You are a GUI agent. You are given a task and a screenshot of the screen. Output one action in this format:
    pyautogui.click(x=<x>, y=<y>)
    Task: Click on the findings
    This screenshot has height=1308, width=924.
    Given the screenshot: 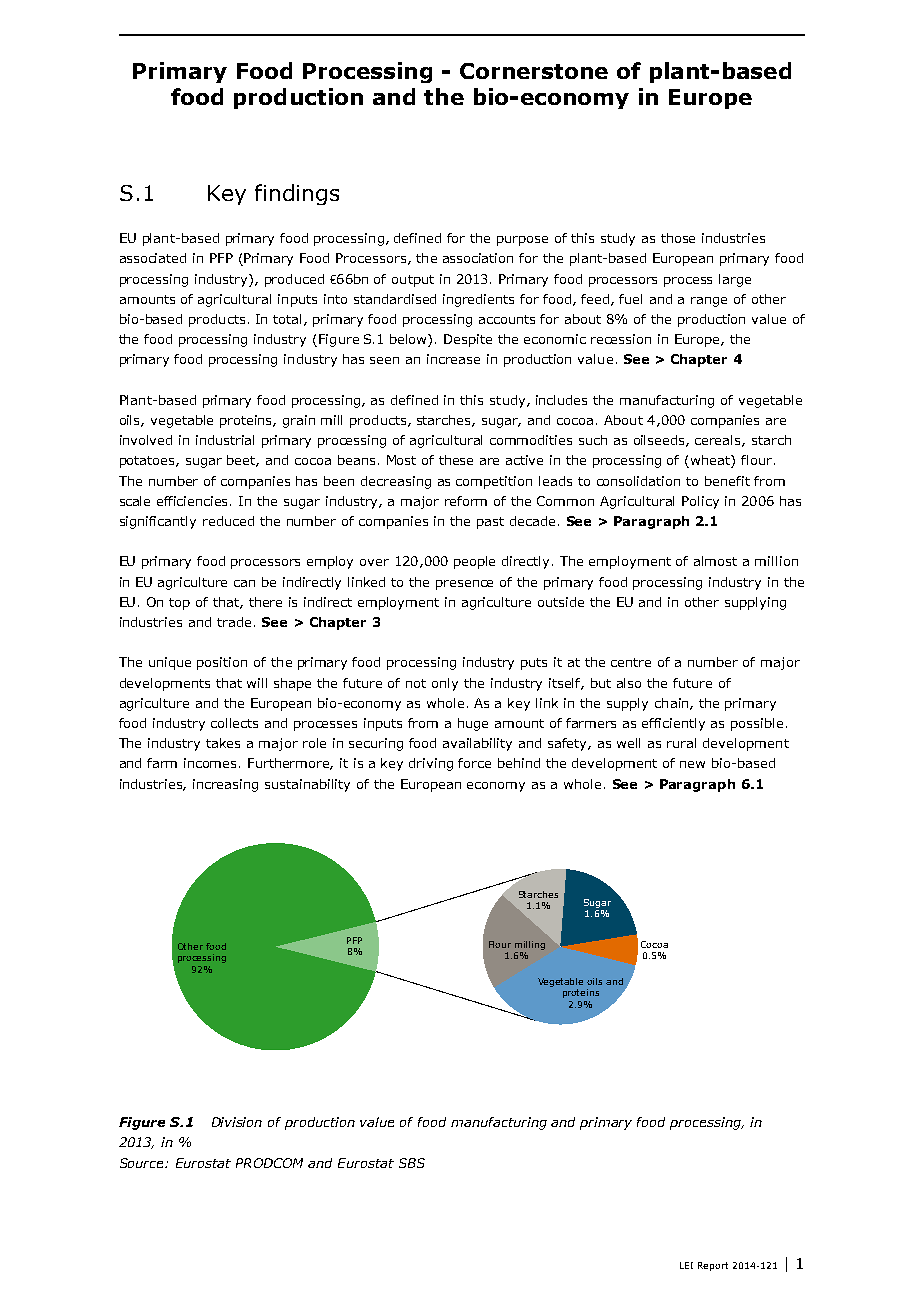 What is the action you would take?
    pyautogui.click(x=297, y=194)
